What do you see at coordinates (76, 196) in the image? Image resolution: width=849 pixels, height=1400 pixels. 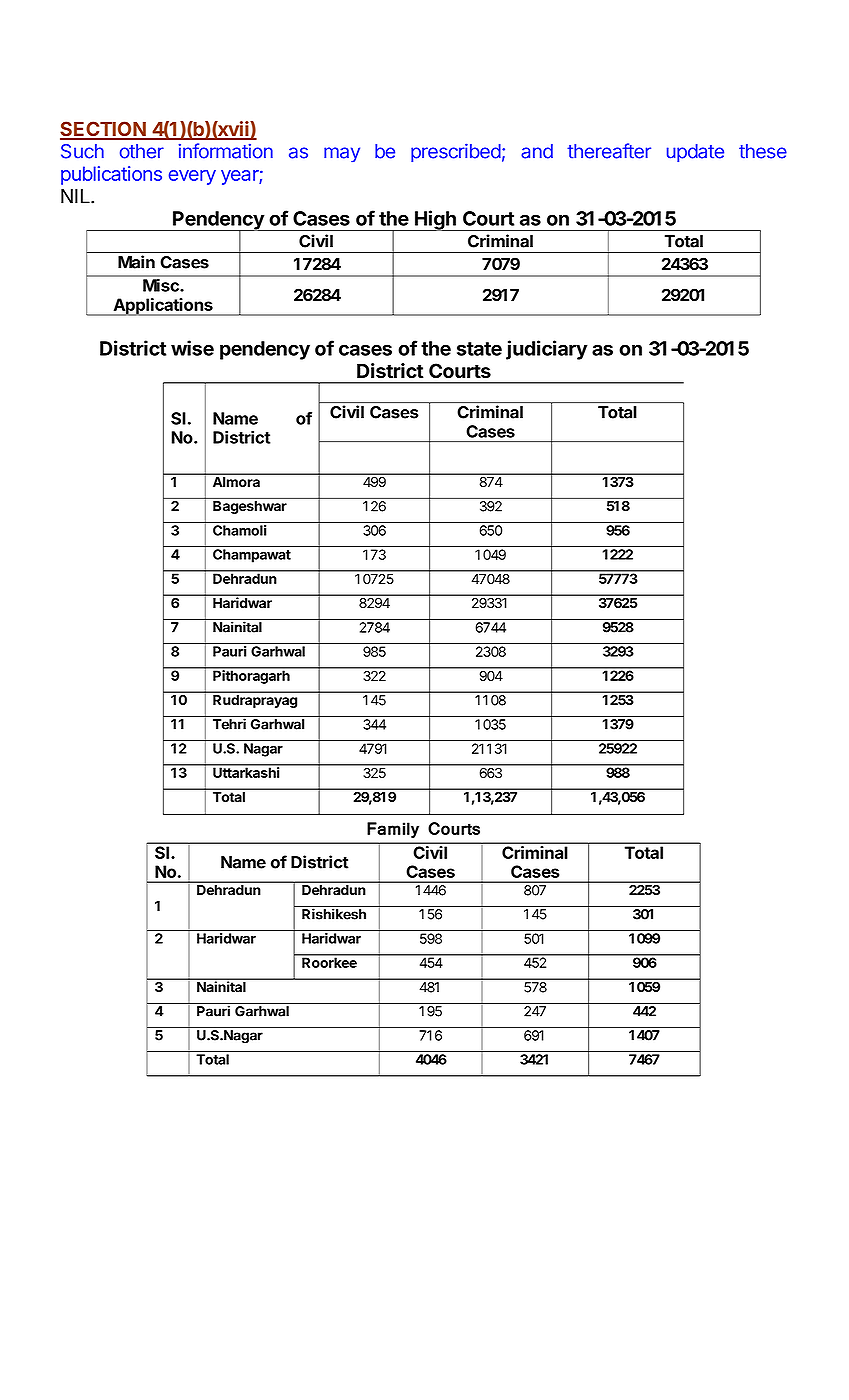 I see `NIL` at bounding box center [76, 196].
